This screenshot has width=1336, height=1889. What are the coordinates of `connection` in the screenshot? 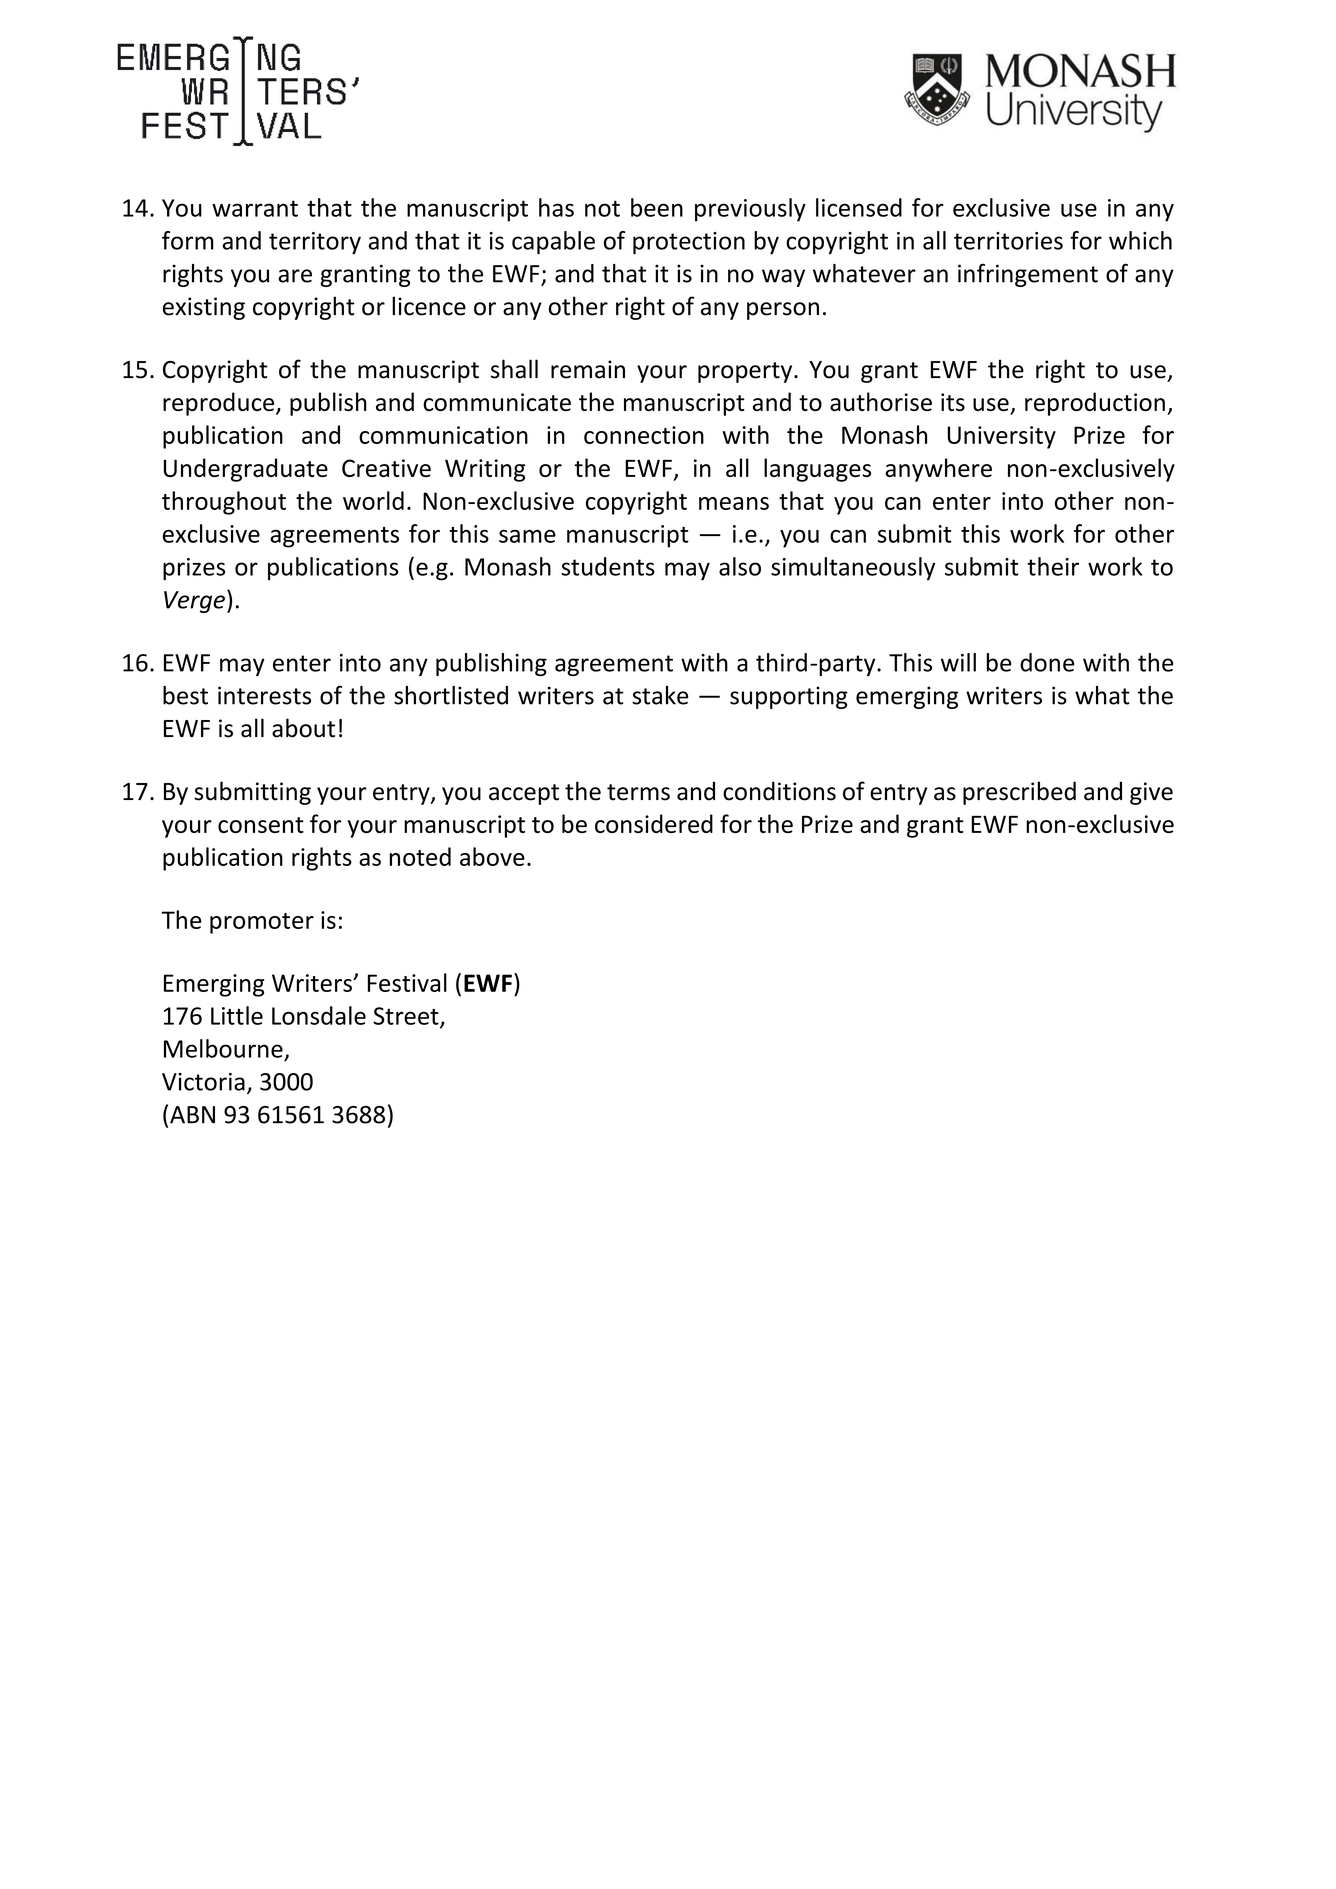 It's located at (644, 435).
